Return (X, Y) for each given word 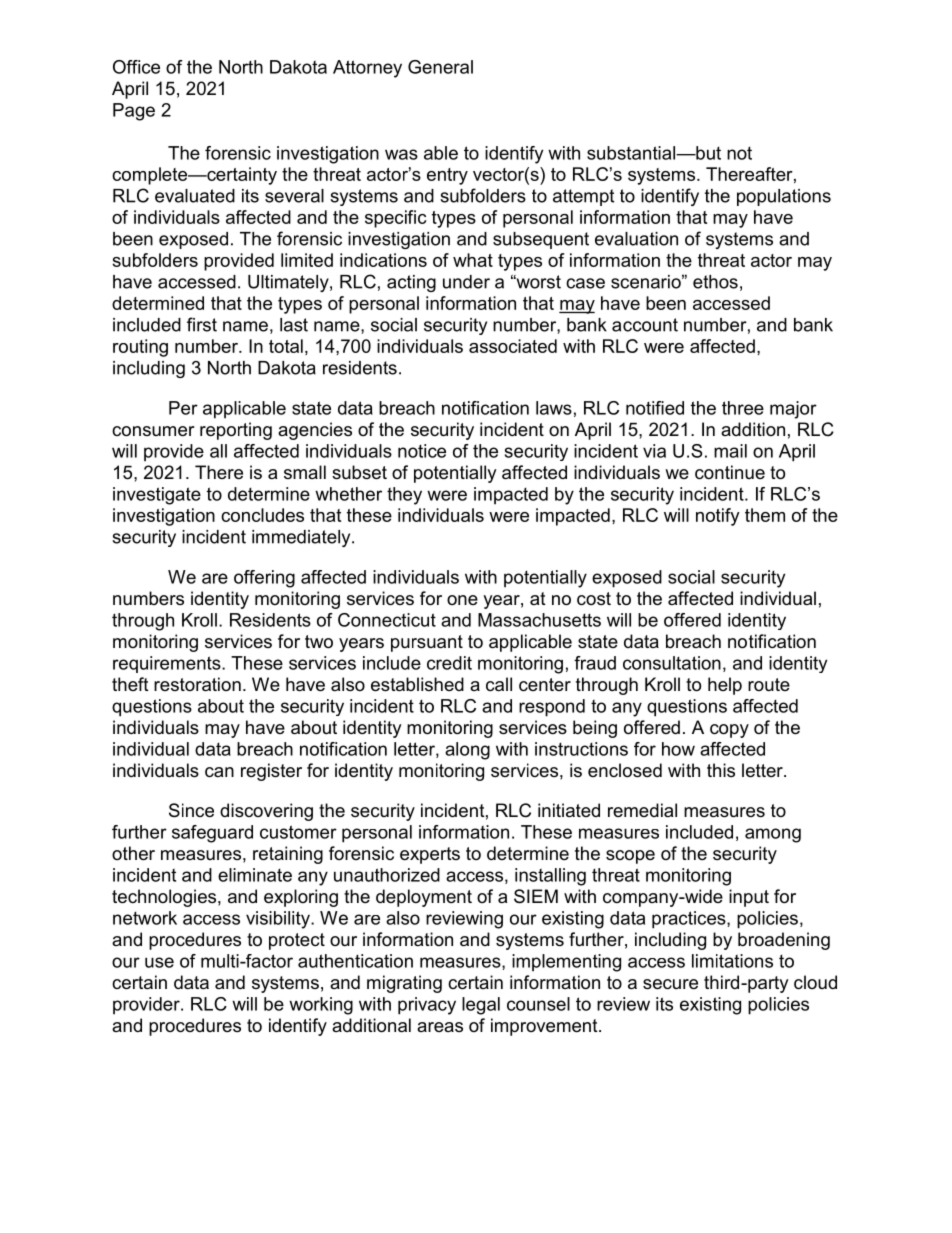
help (725, 686)
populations (784, 197)
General (440, 67)
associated (513, 346)
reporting (236, 431)
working (321, 1006)
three (743, 408)
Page (134, 112)
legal (481, 1006)
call (499, 684)
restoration (197, 684)
